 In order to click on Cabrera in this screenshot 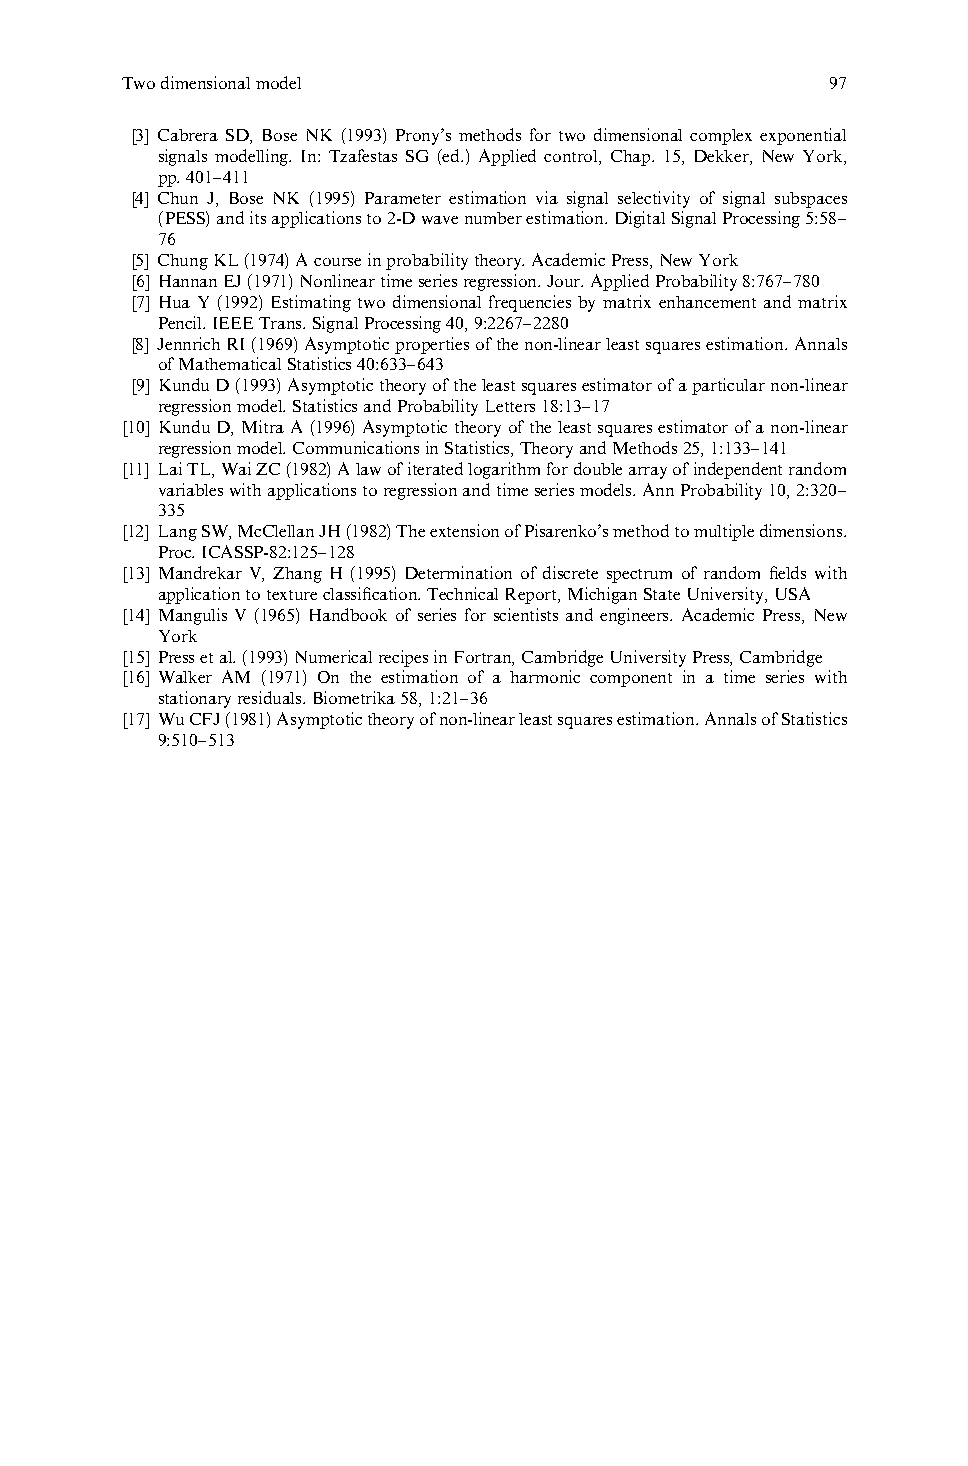, I will do `click(188, 135)`.
